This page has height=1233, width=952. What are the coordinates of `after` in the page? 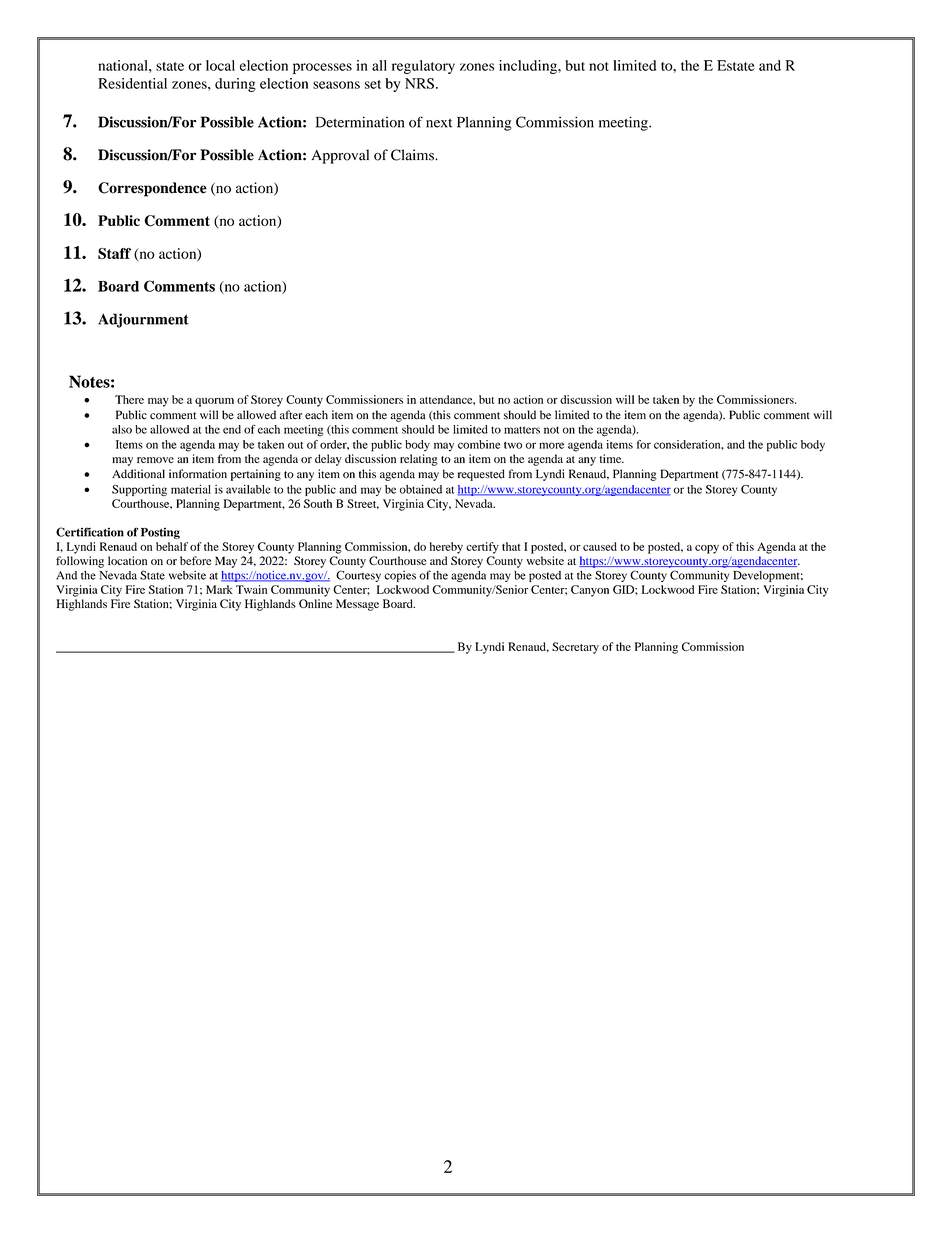 It's located at (291, 415).
